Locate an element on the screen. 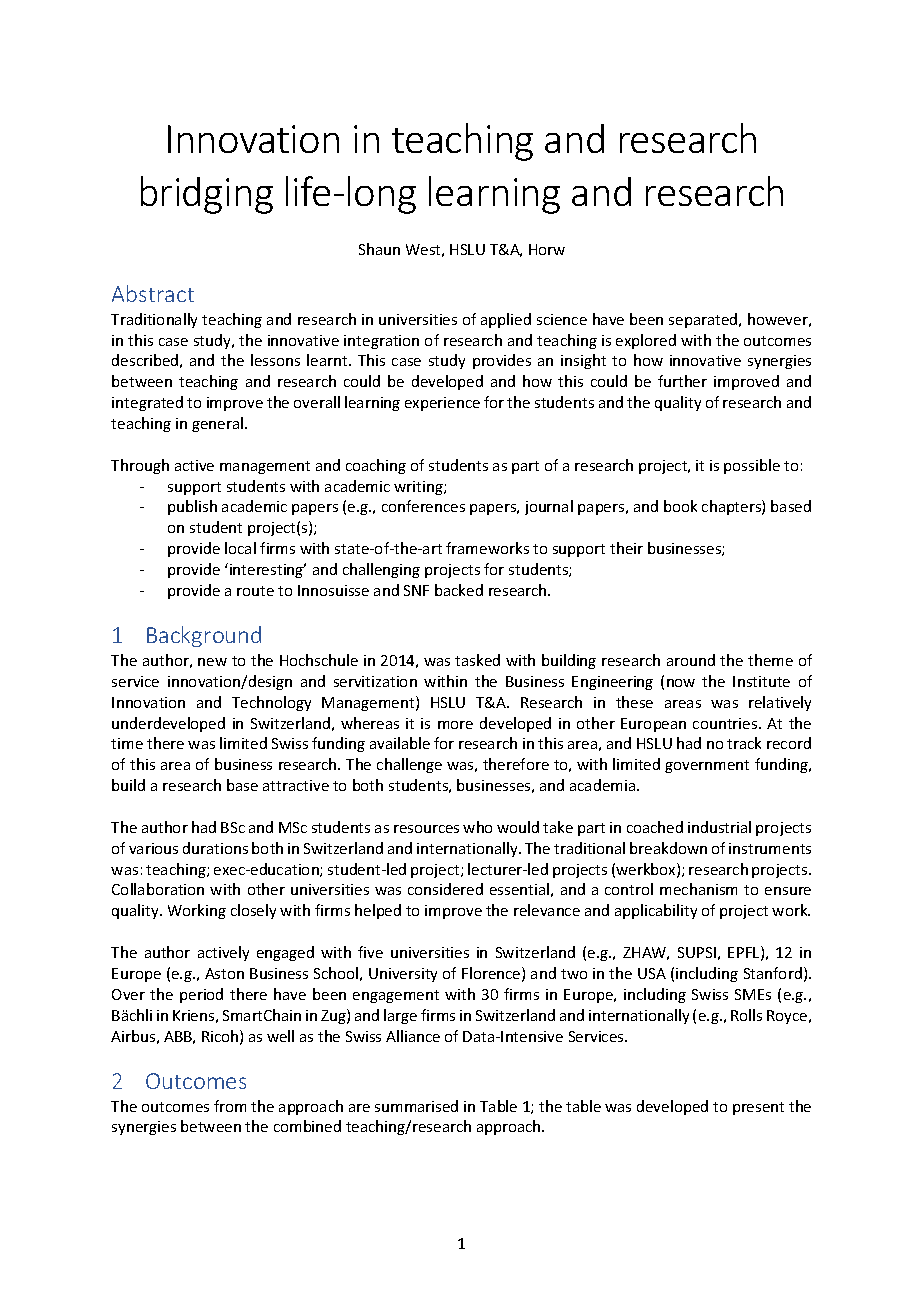 This screenshot has height=1309, width=924. book is located at coordinates (680, 506).
